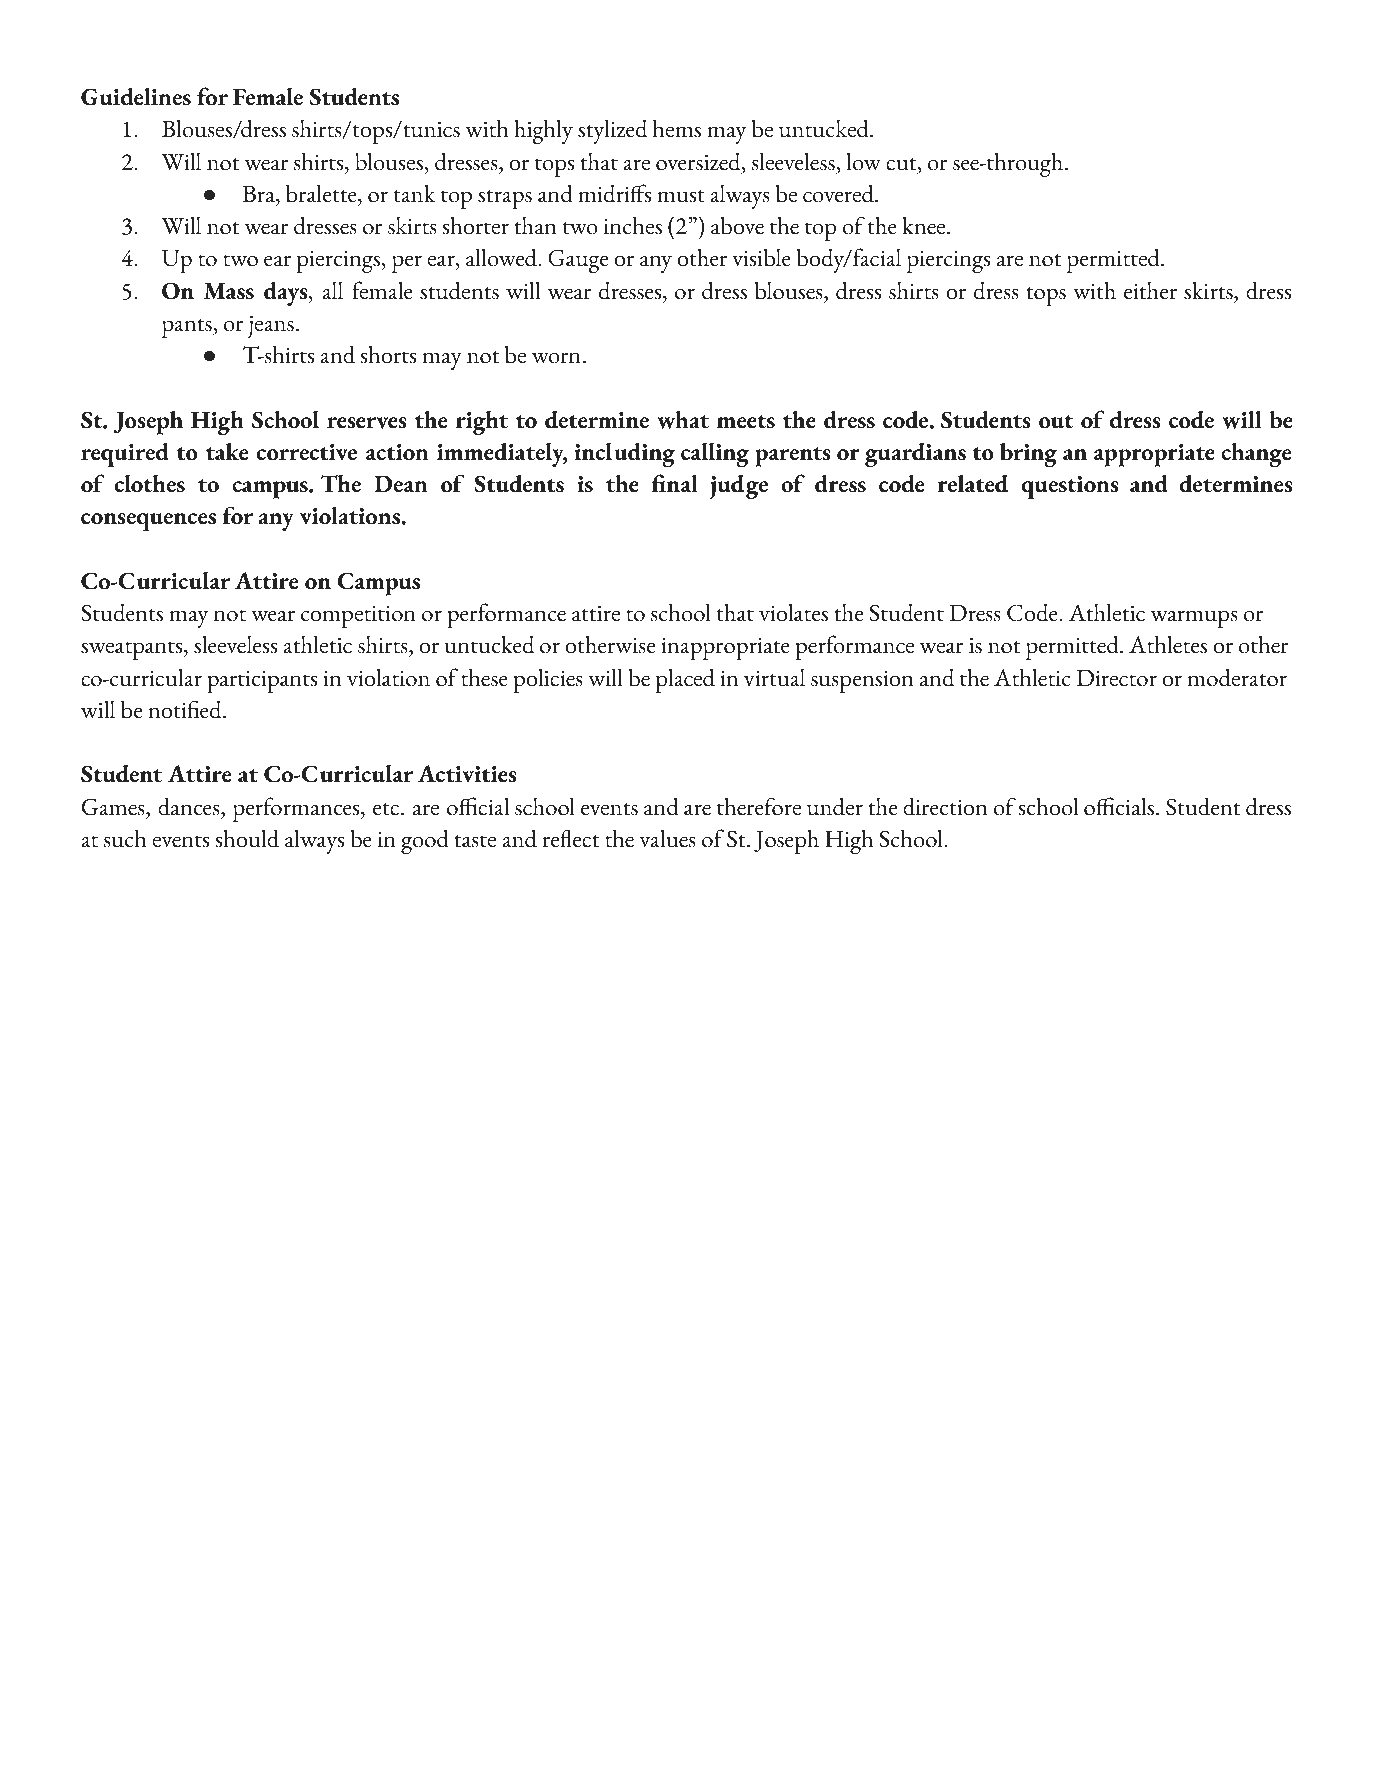  Describe the element at coordinates (136, 96) in the page. I see `Guidelines` at that location.
